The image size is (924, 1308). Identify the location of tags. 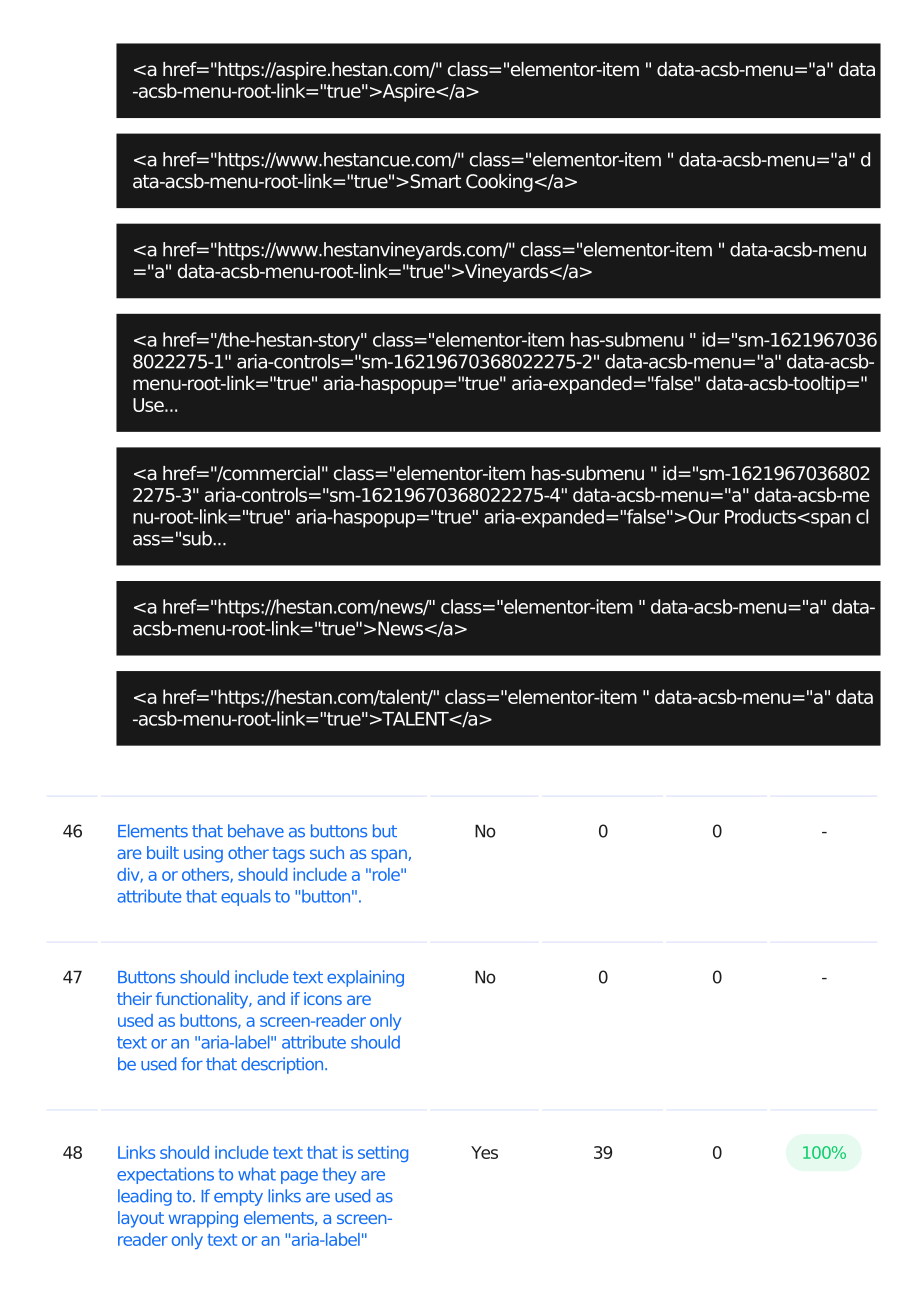
(288, 855).
